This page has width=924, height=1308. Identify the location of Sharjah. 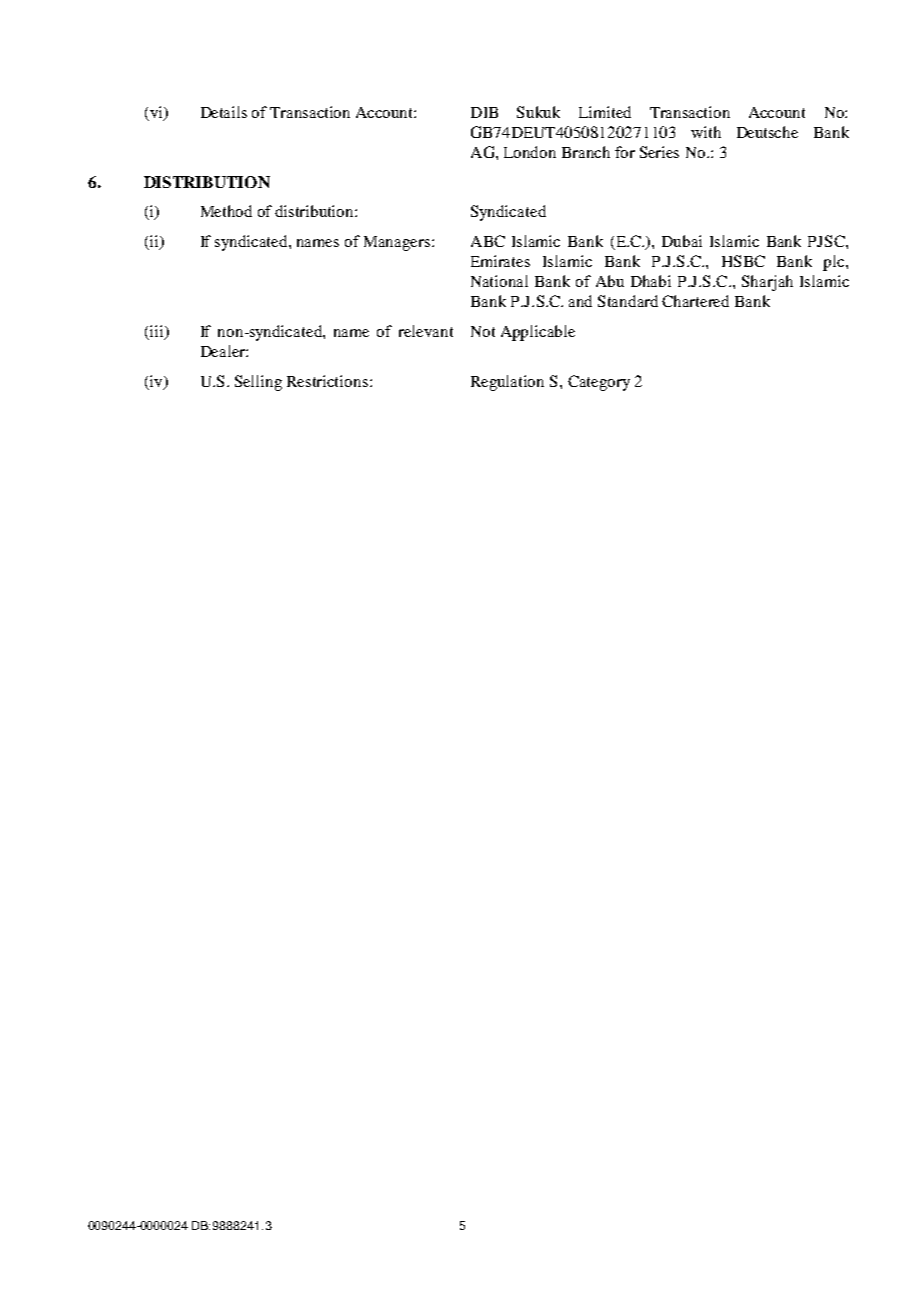
(767, 283).
